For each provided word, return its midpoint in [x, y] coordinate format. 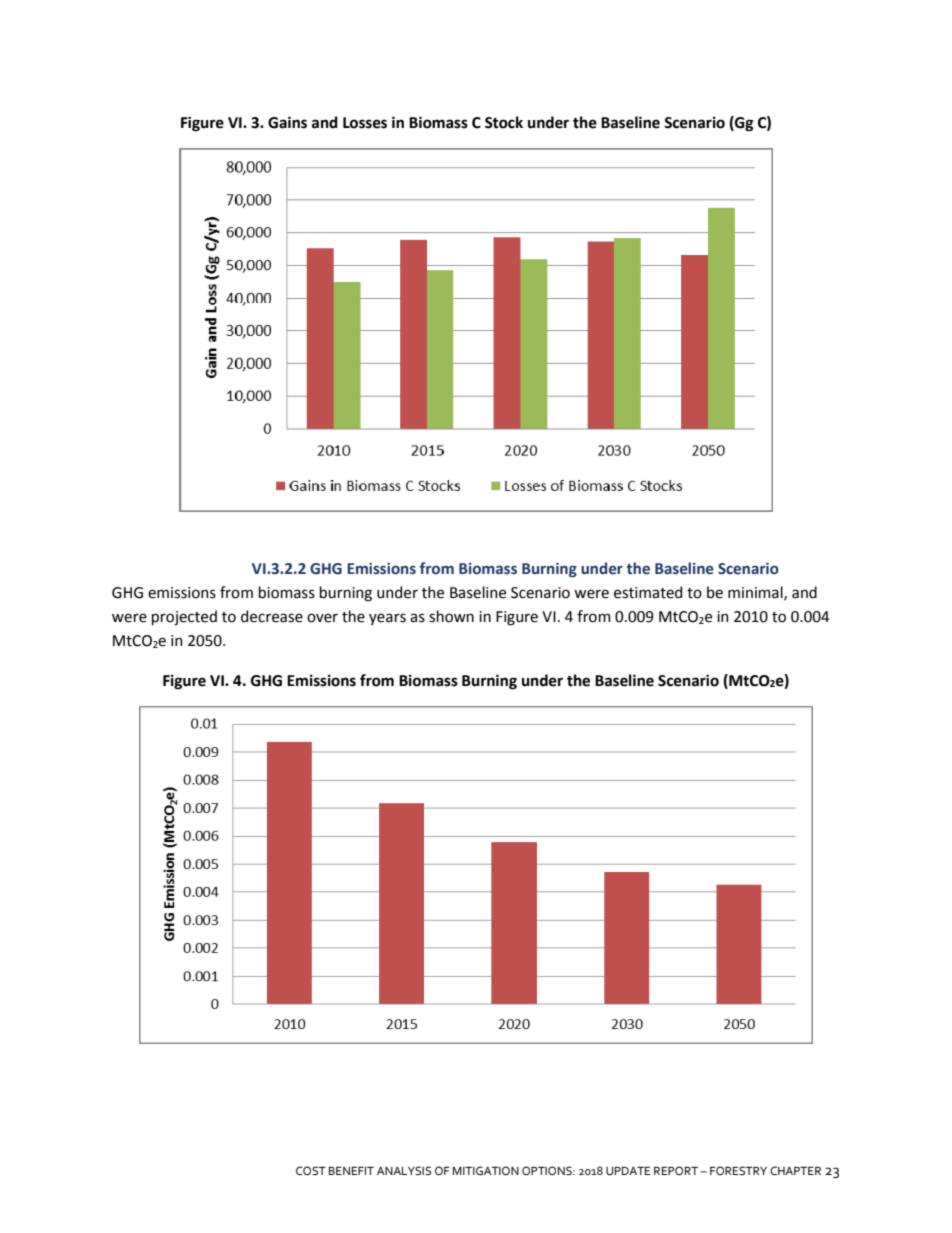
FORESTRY [738, 1170]
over [322, 618]
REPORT [677, 1170]
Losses [365, 123]
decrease [272, 616]
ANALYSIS [404, 1170]
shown [451, 616]
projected [184, 617]
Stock [504, 122]
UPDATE [628, 1171]
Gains [287, 122]
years [387, 619]
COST [311, 1170]
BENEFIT [351, 1171]
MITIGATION [486, 1171]
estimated [648, 592]
